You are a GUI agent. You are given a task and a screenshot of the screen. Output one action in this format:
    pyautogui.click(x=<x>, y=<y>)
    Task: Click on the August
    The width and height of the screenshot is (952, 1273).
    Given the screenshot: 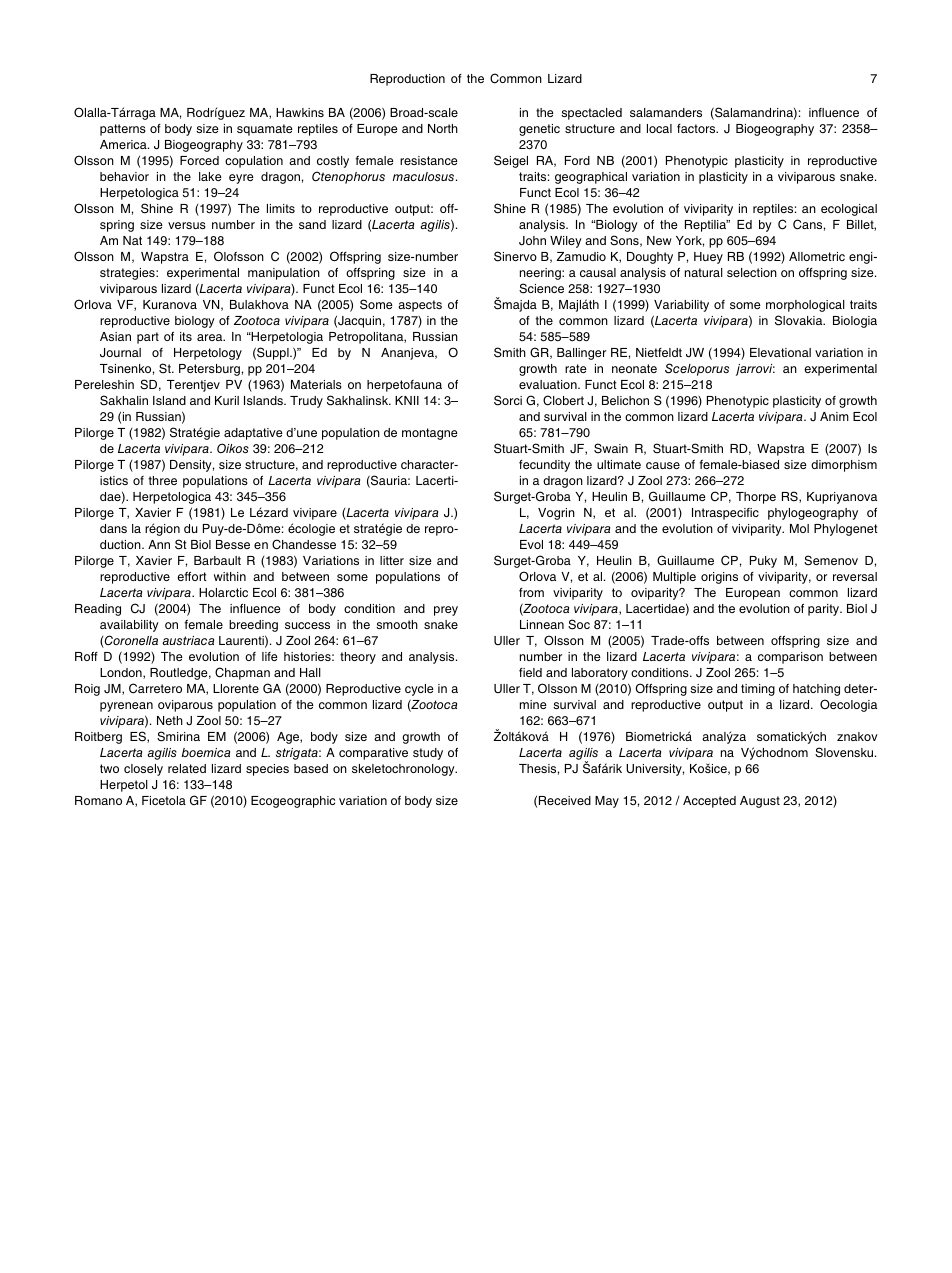 What is the action you would take?
    pyautogui.click(x=760, y=802)
